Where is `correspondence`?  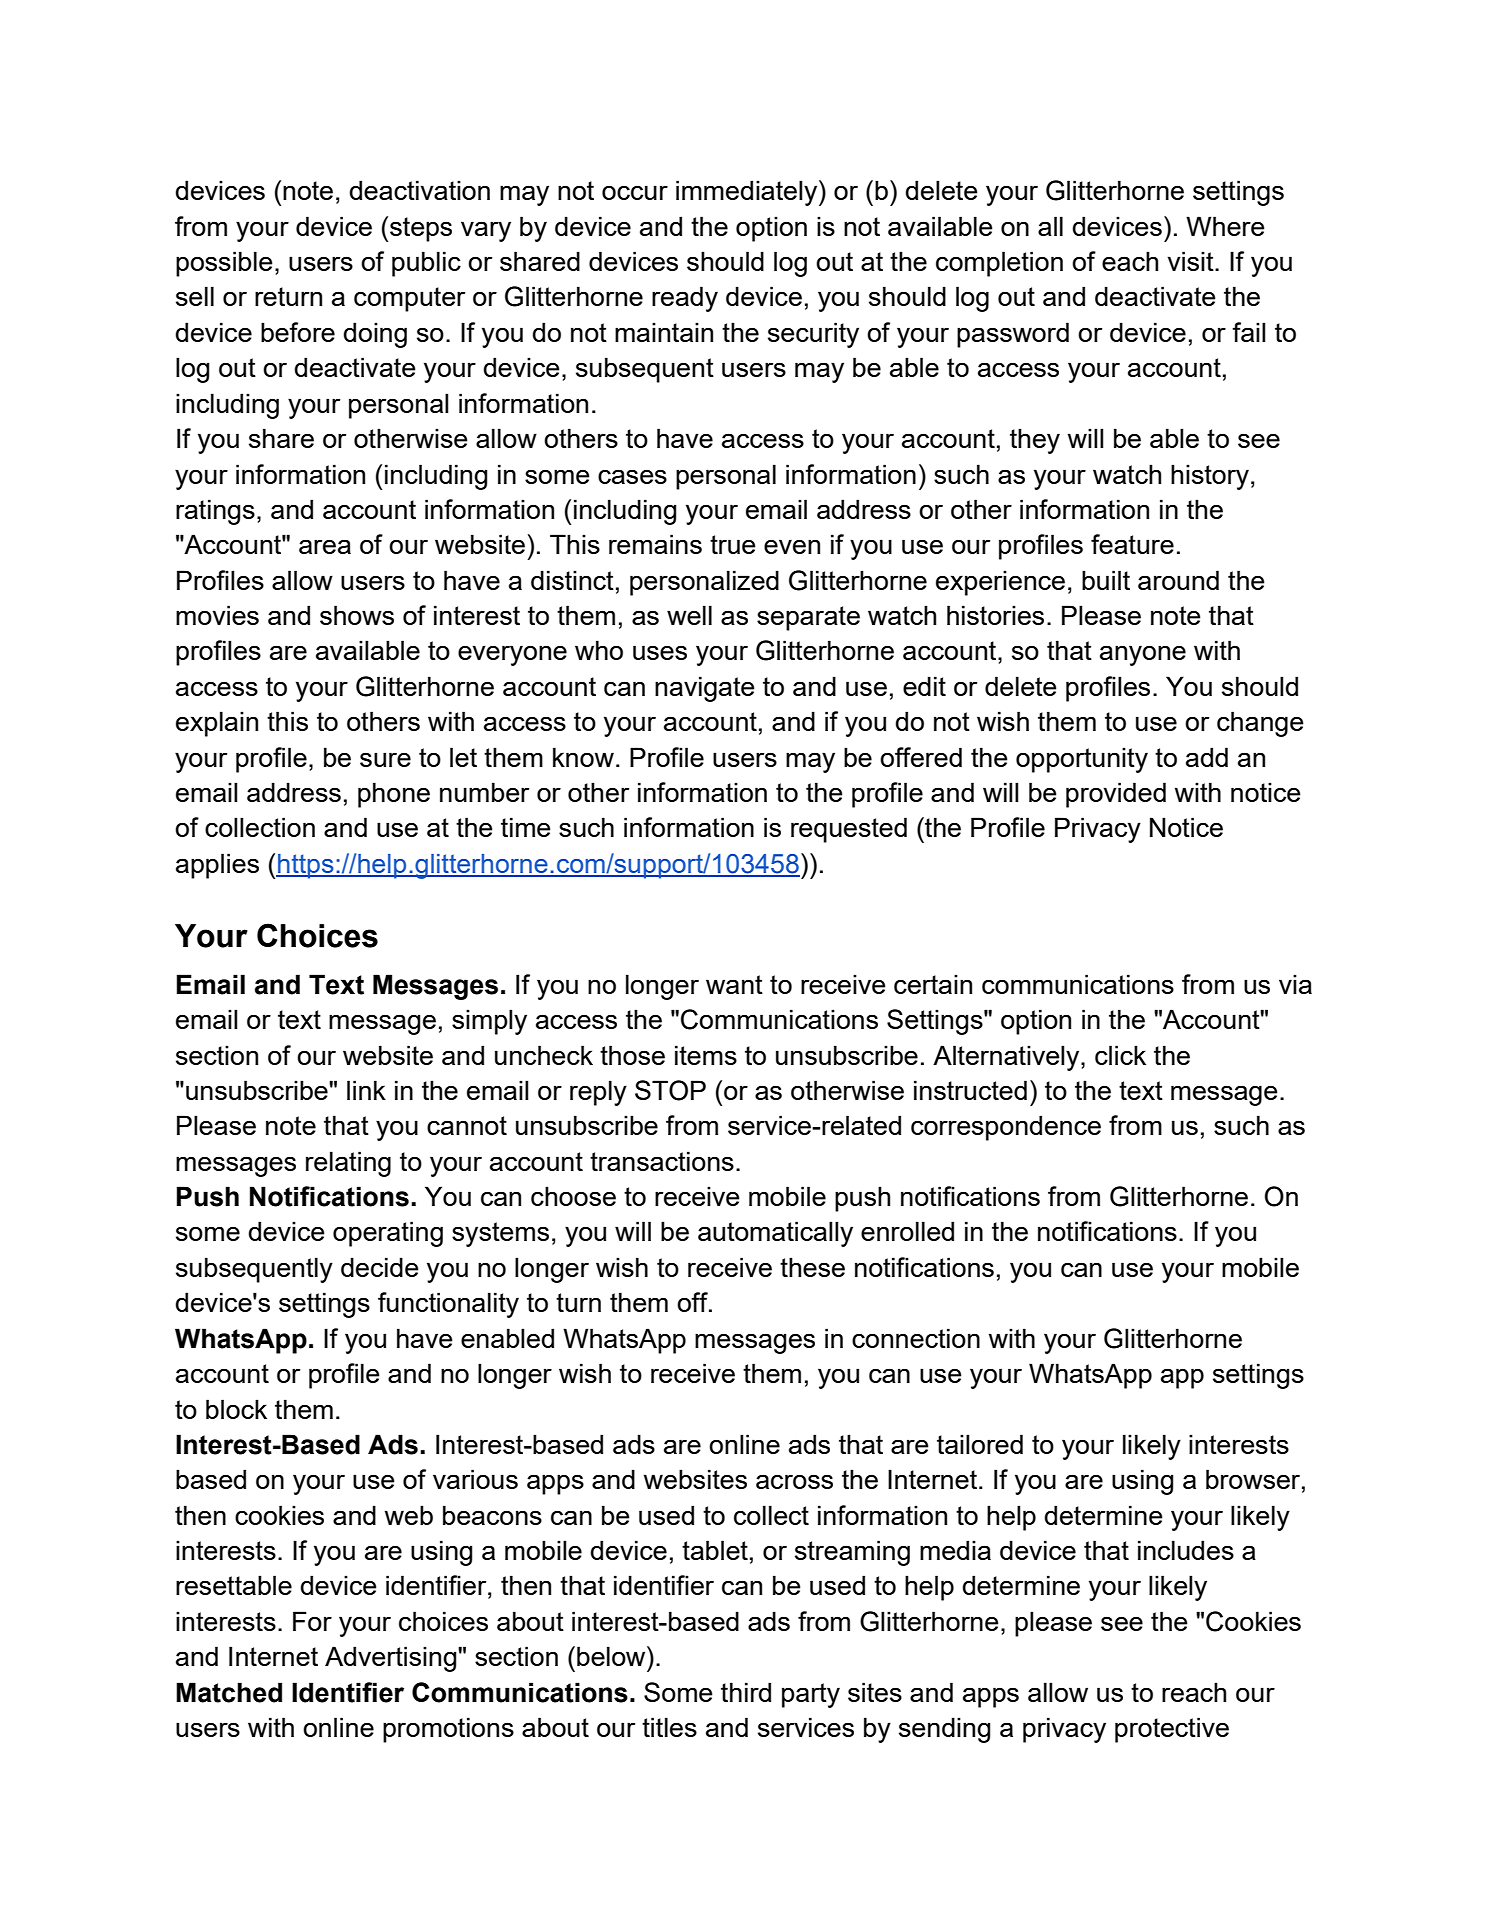
correspondence is located at coordinates (1006, 1128).
